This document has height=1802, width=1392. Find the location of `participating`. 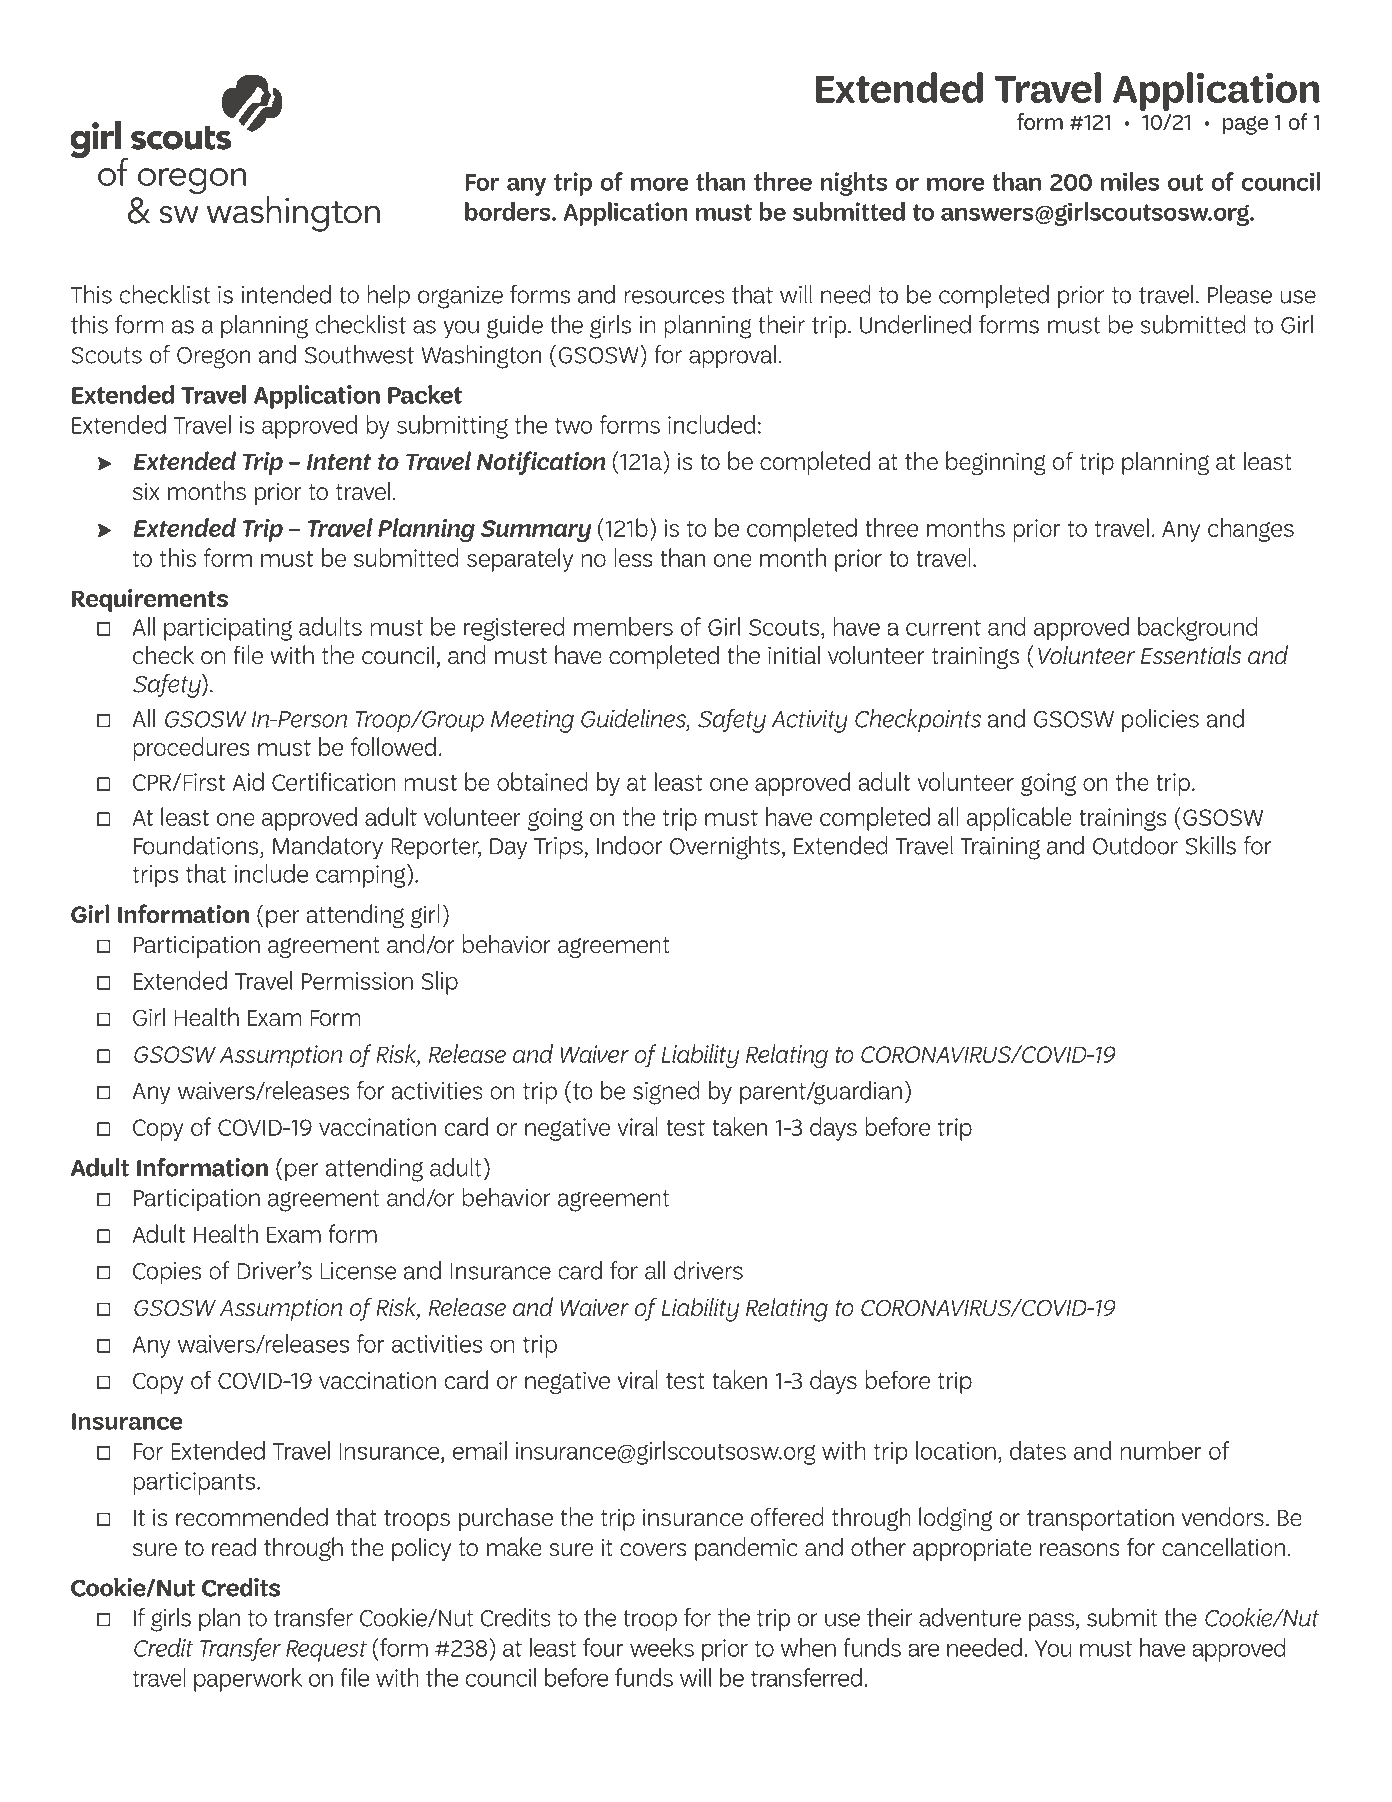

participating is located at coordinates (228, 629).
